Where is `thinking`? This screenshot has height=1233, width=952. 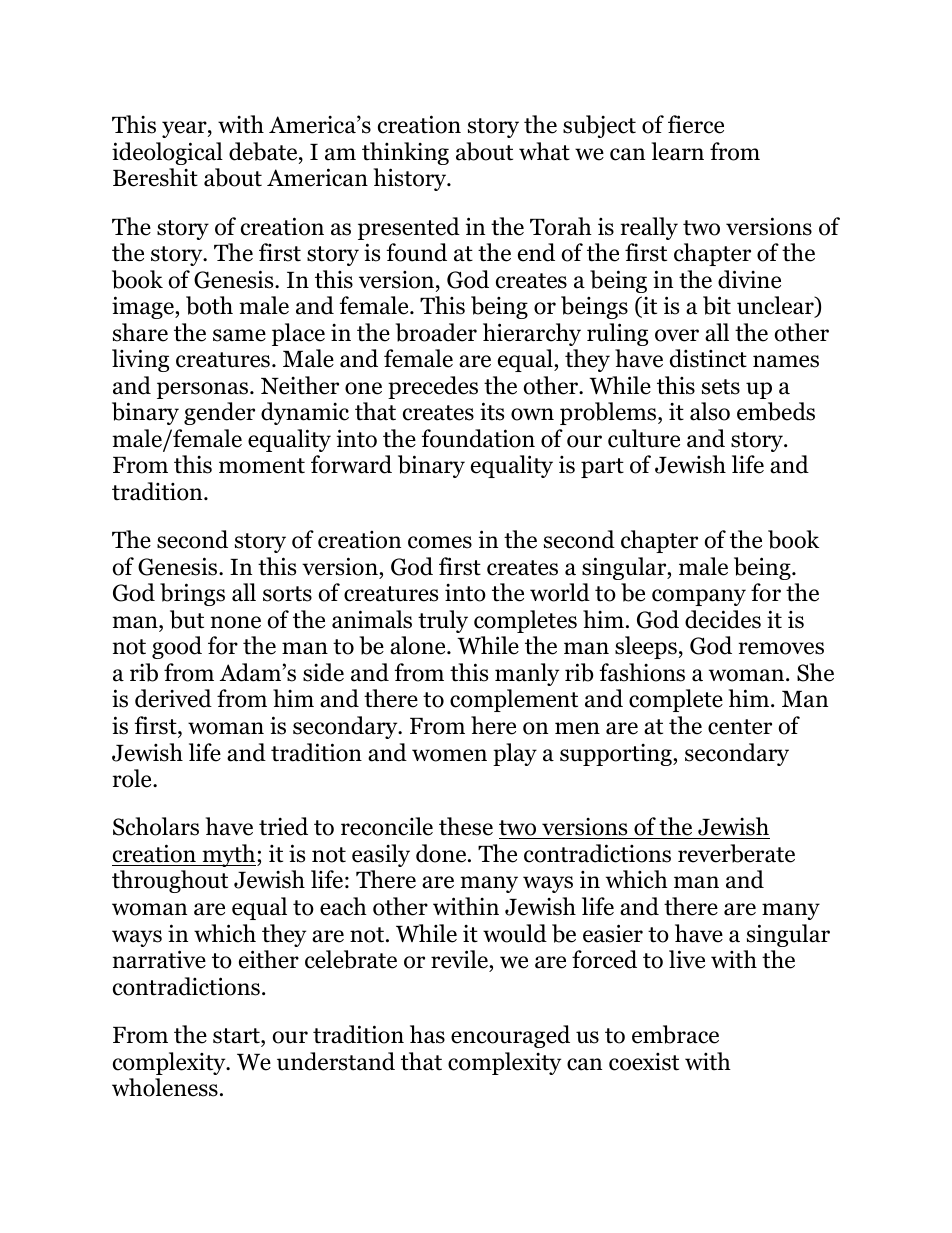
thinking is located at coordinates (405, 153).
